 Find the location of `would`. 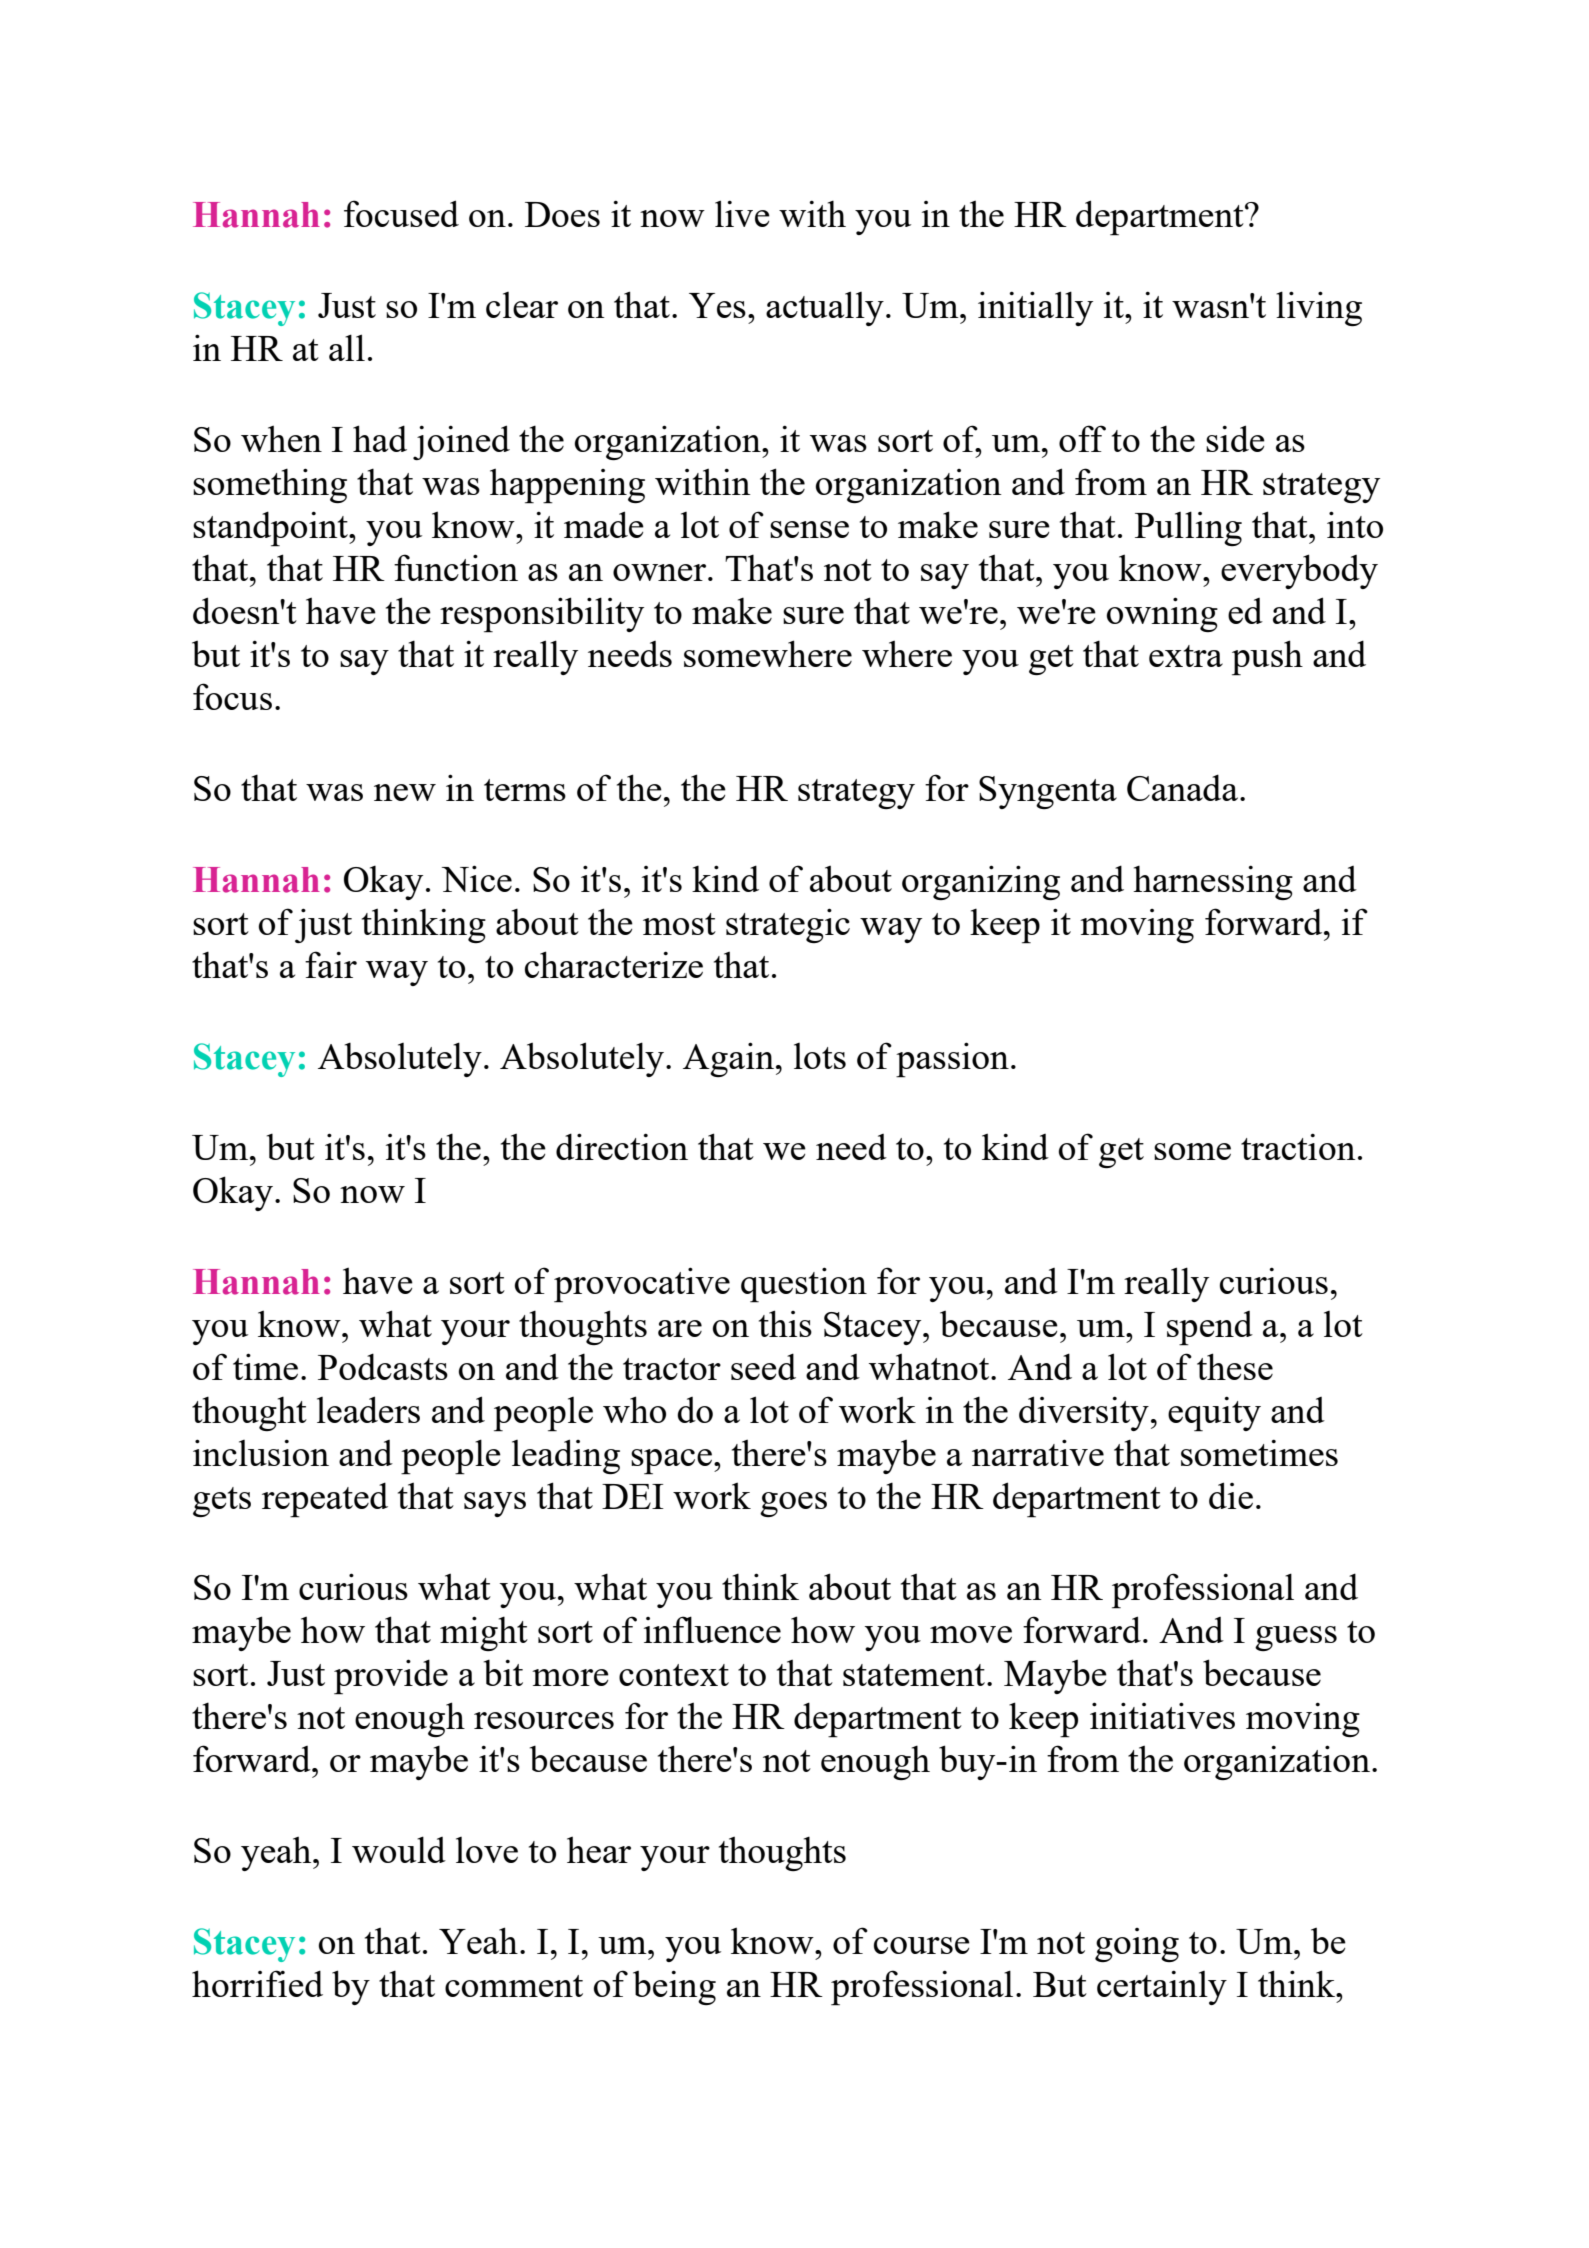

would is located at coordinates (399, 1849).
